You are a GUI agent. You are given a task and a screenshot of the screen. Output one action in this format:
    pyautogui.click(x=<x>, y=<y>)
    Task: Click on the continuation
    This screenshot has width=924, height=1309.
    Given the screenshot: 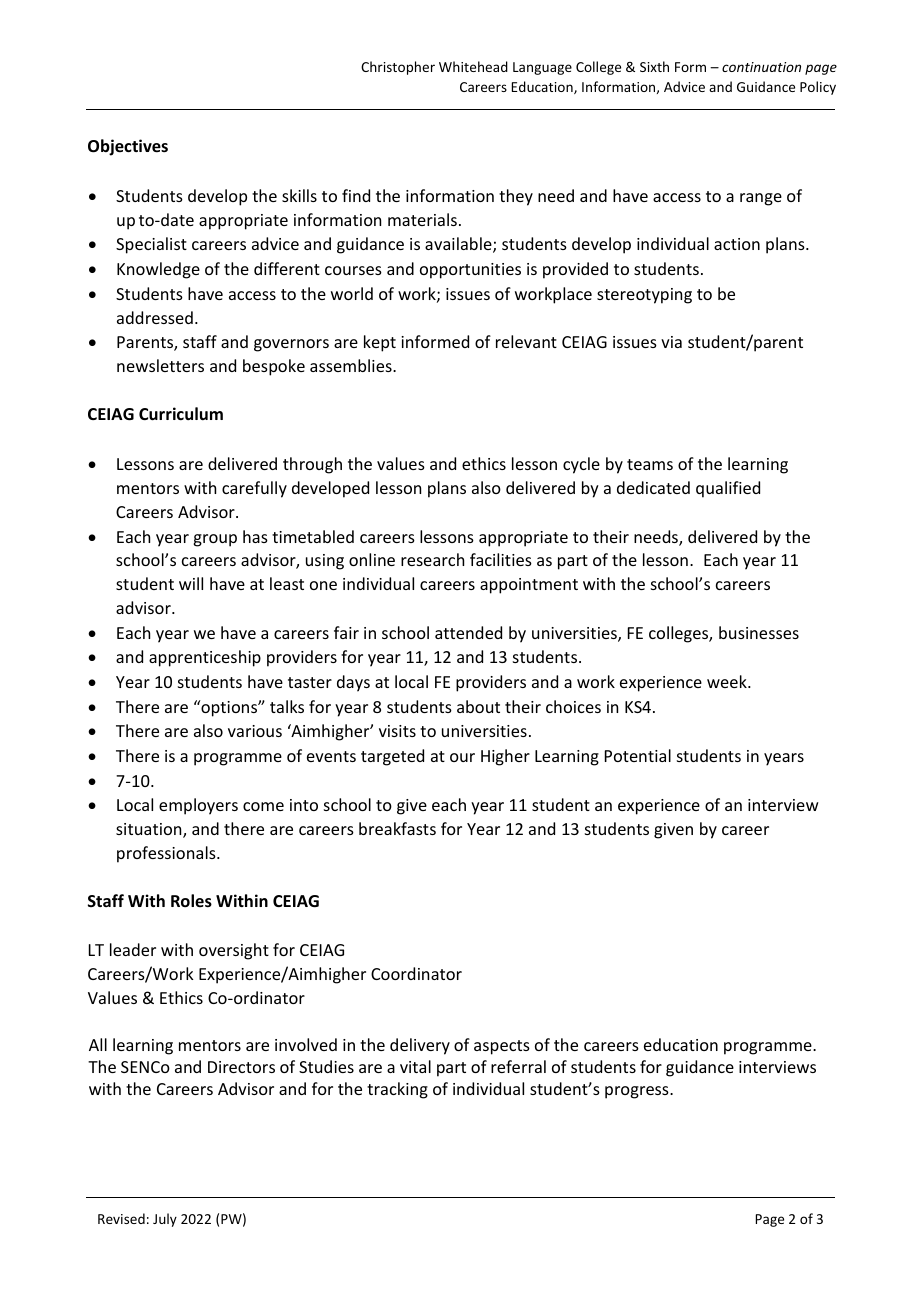 What is the action you would take?
    pyautogui.click(x=761, y=67)
